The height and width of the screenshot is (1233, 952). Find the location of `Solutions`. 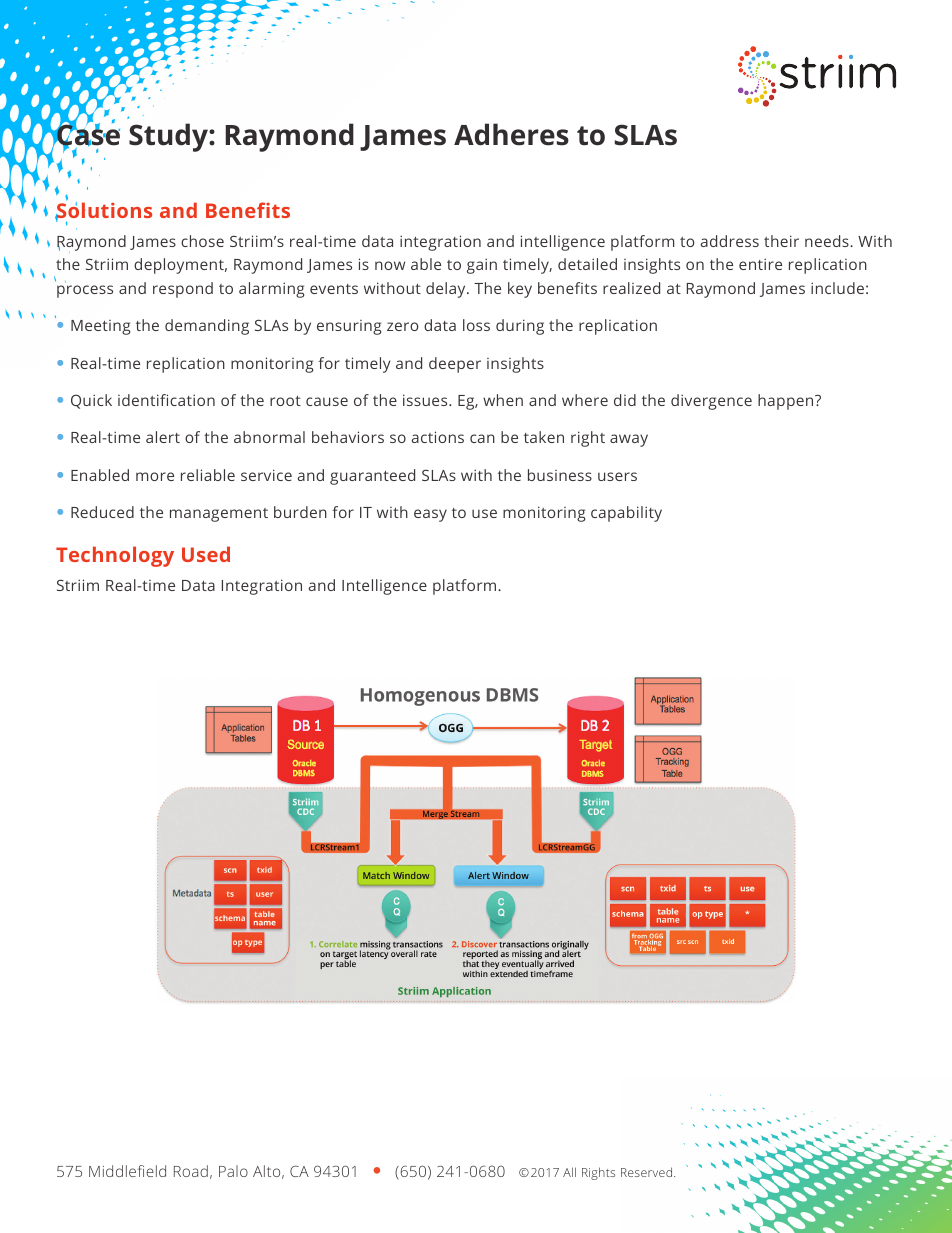

Solutions is located at coordinates (103, 211).
